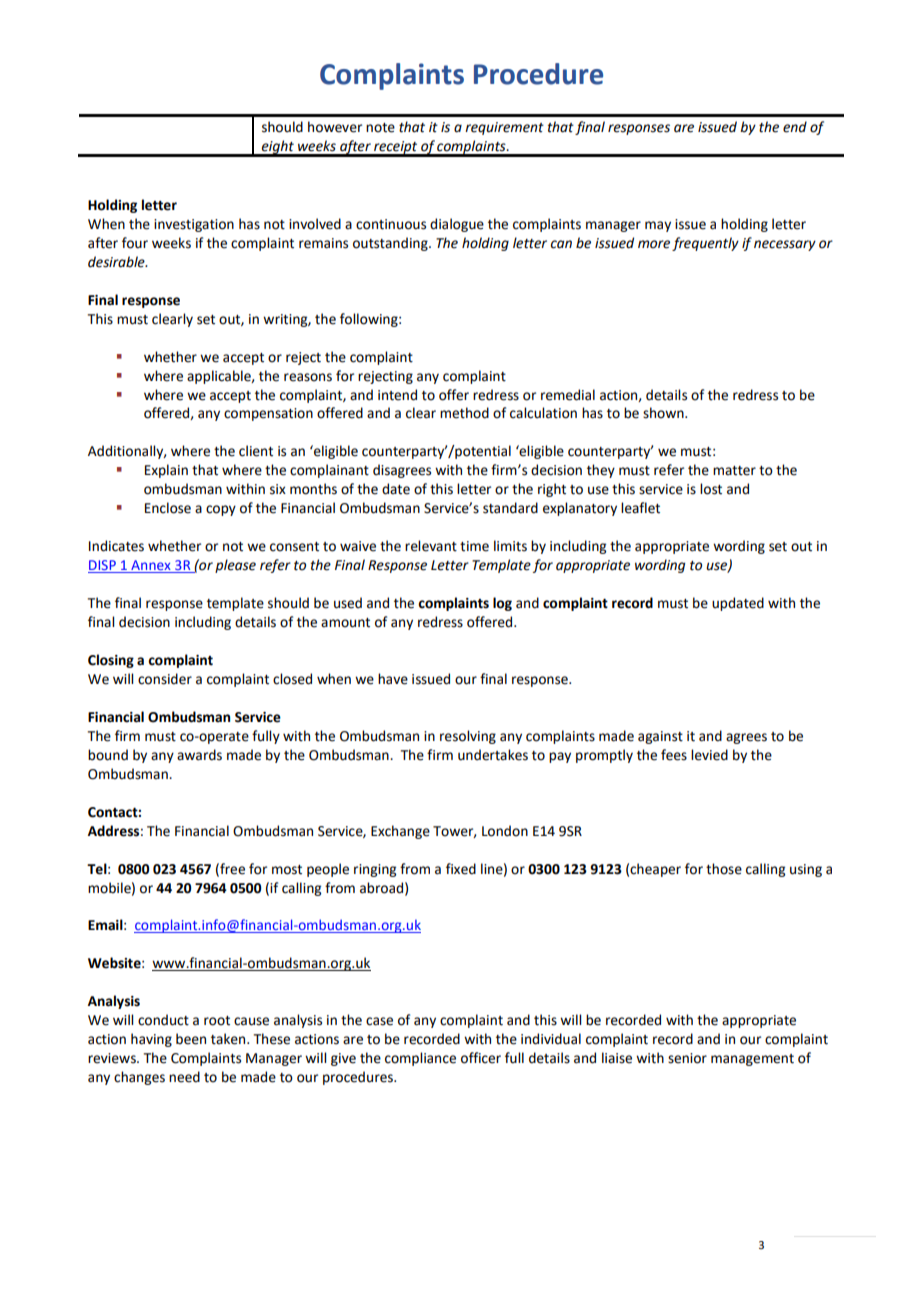 The height and width of the screenshot is (1308, 924). I want to click on been, so click(191, 1039).
